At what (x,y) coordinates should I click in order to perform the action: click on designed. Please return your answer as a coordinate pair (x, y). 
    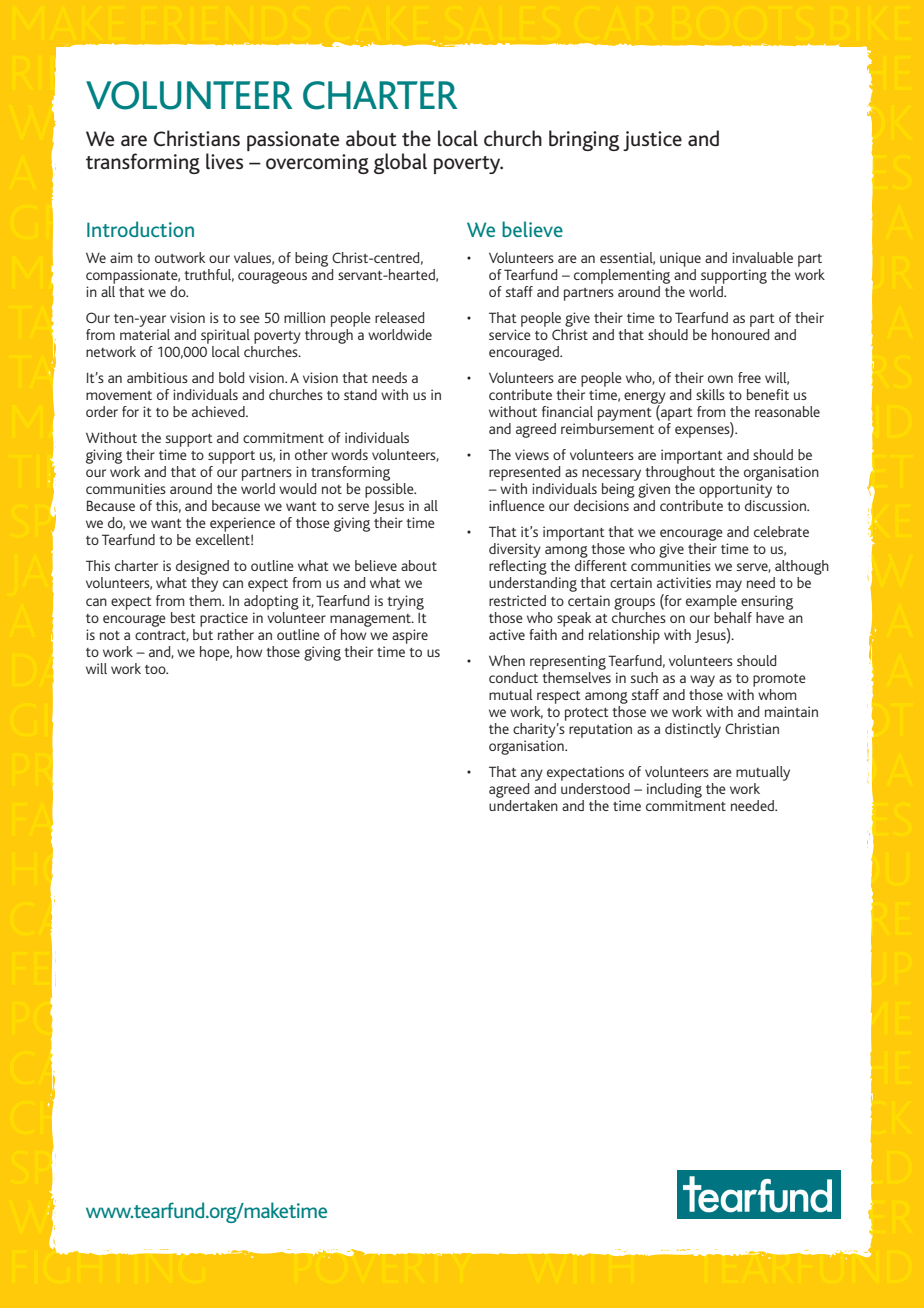
    Looking at the image, I should click on (202, 569).
